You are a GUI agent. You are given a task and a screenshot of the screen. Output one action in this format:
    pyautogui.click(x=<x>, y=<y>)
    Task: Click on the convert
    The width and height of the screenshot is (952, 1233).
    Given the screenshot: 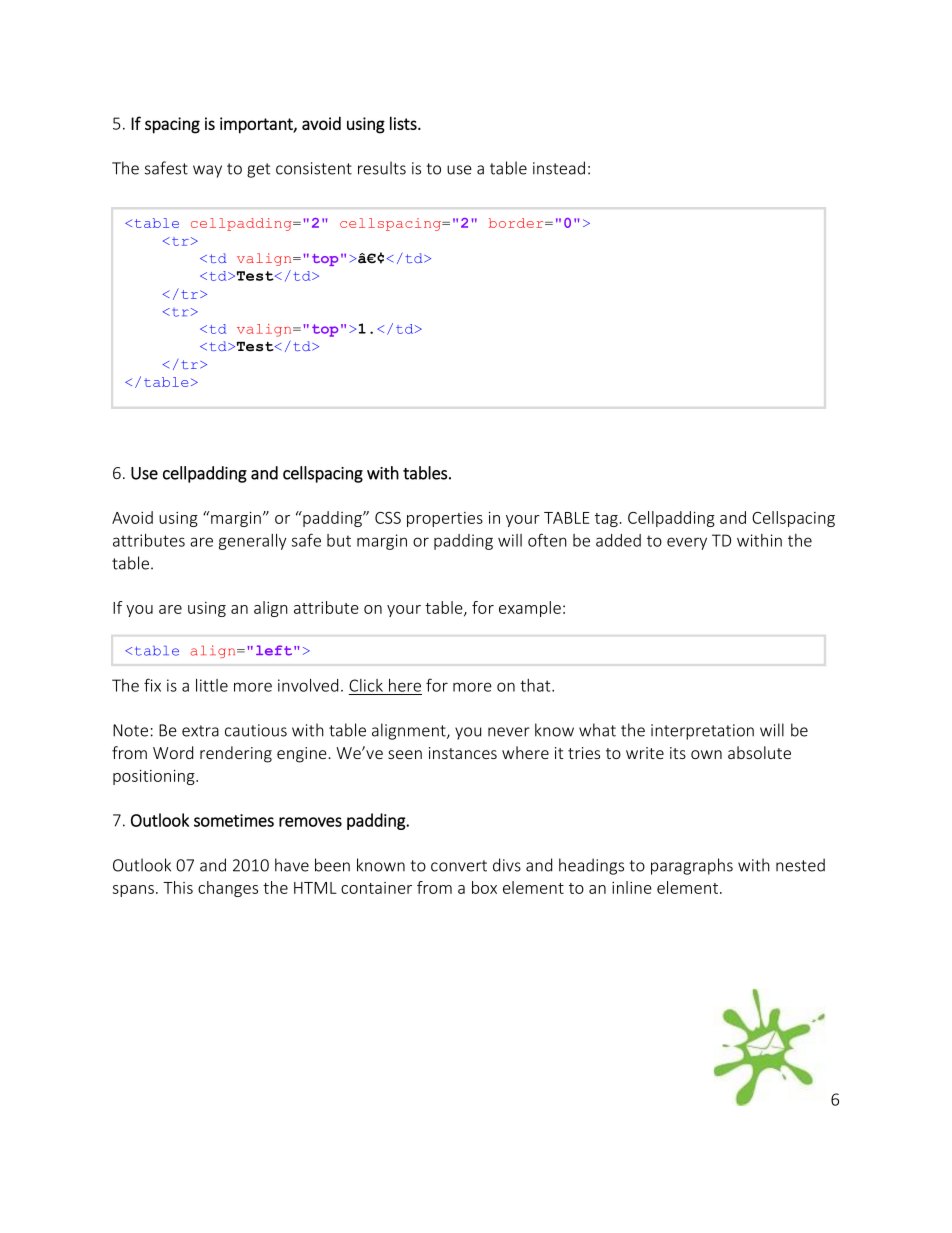 What is the action you would take?
    pyautogui.click(x=459, y=866)
